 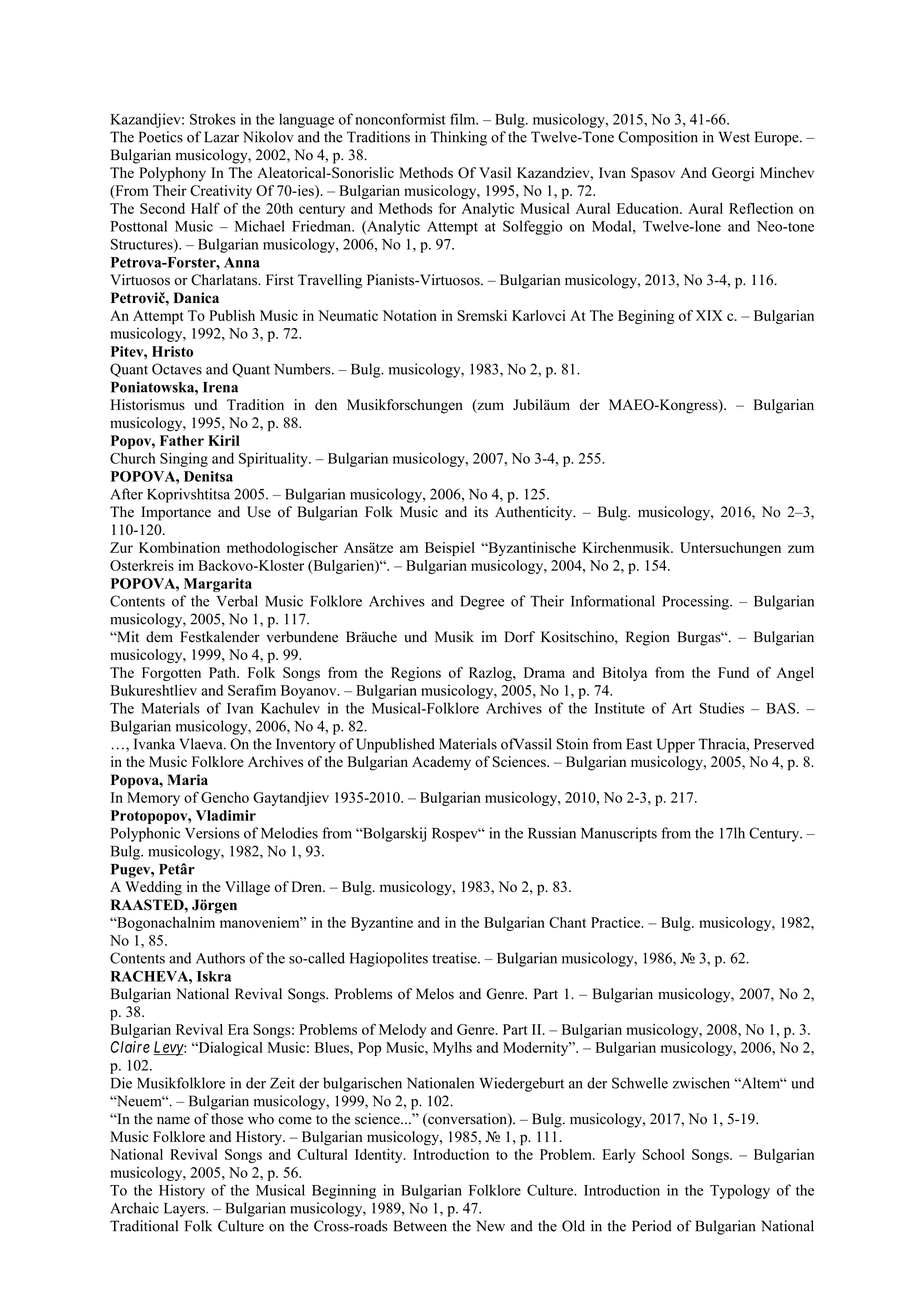 I want to click on Path, so click(x=224, y=672).
